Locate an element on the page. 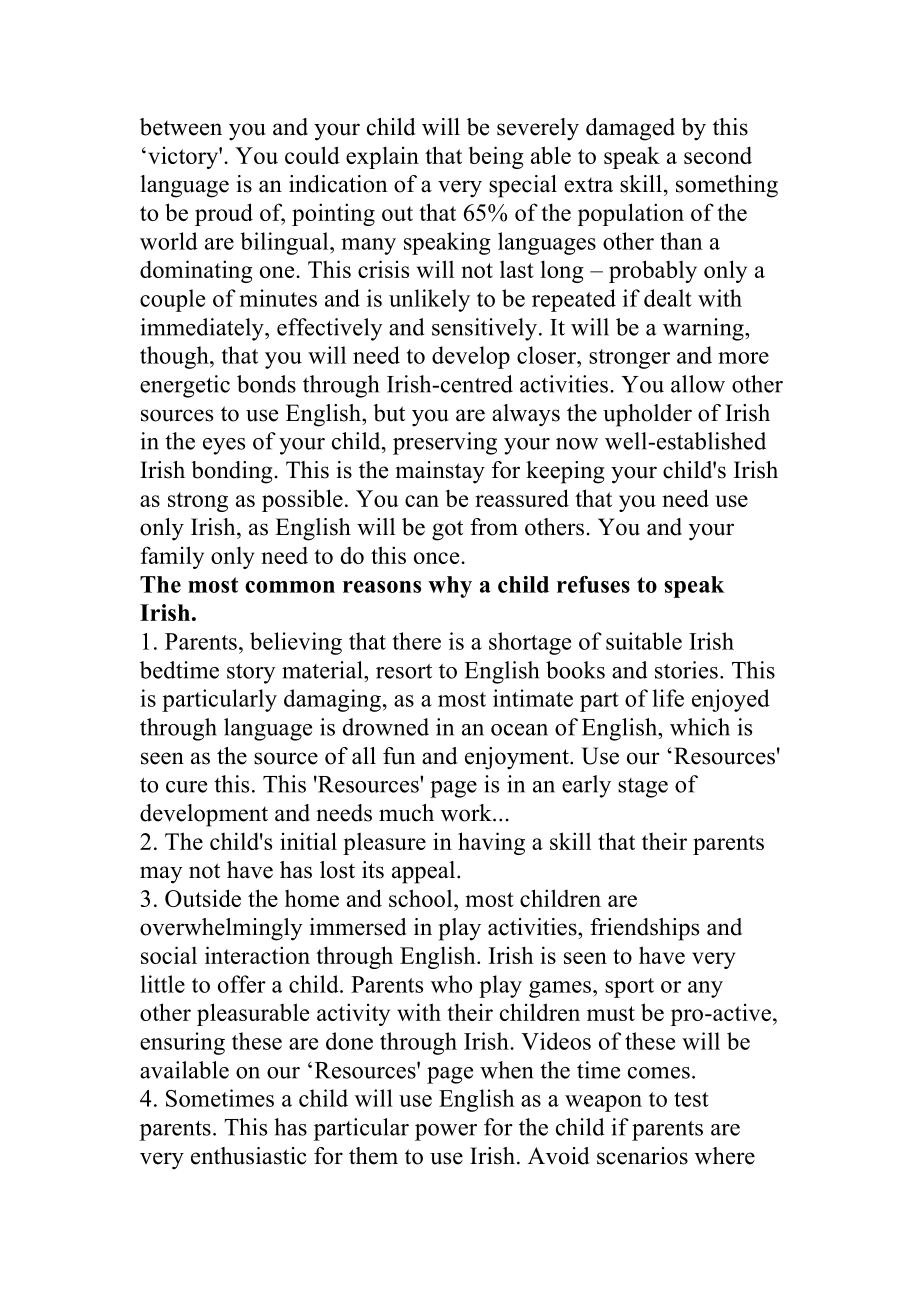 The height and width of the image is (1308, 924). work is located at coordinates (467, 813).
